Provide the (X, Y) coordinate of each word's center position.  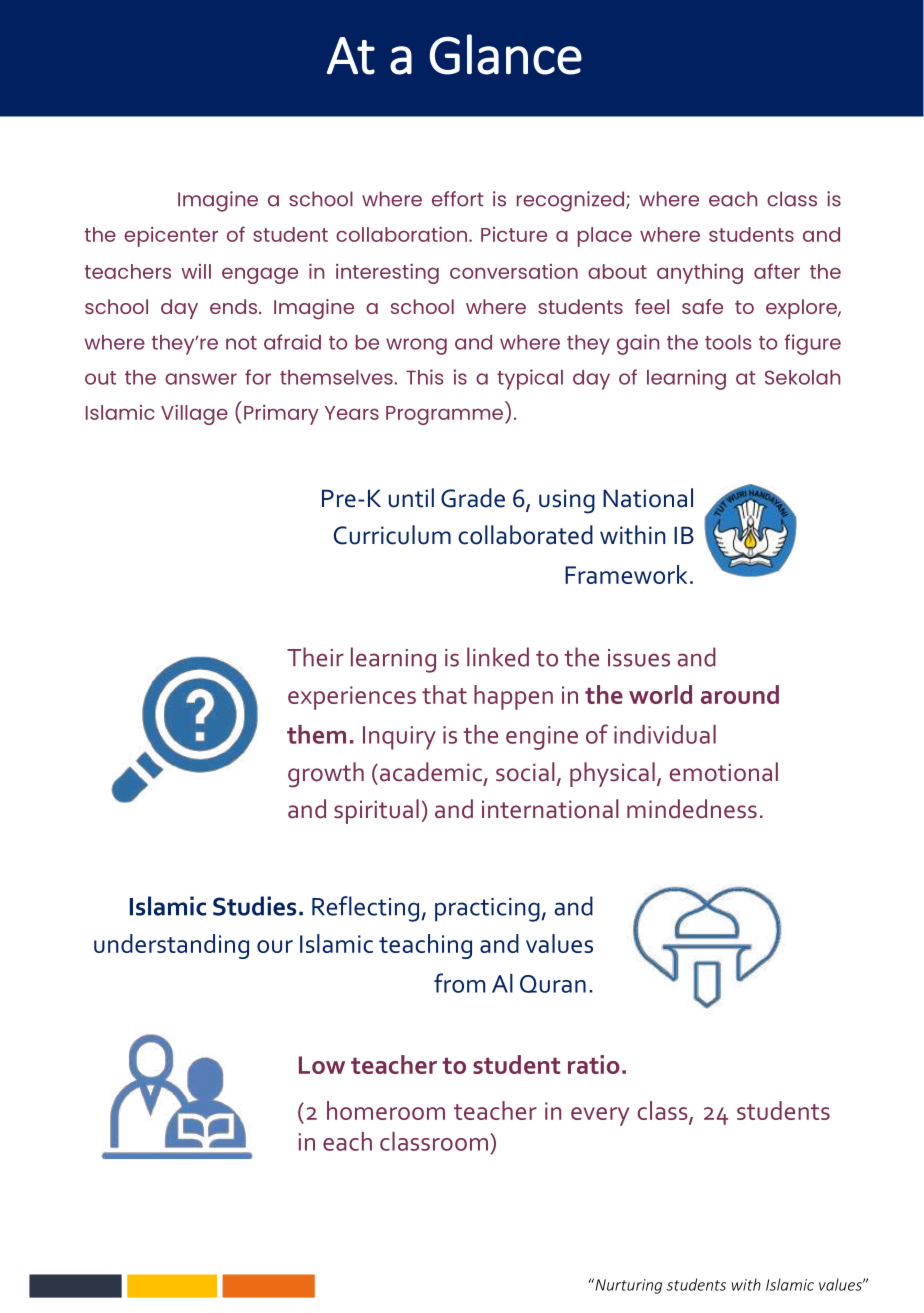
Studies (254, 906)
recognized (572, 201)
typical (530, 379)
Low (322, 1065)
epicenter (171, 237)
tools (728, 342)
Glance (506, 54)
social (525, 772)
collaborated (525, 535)
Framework (626, 574)
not (241, 343)
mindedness (692, 809)
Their (315, 657)
